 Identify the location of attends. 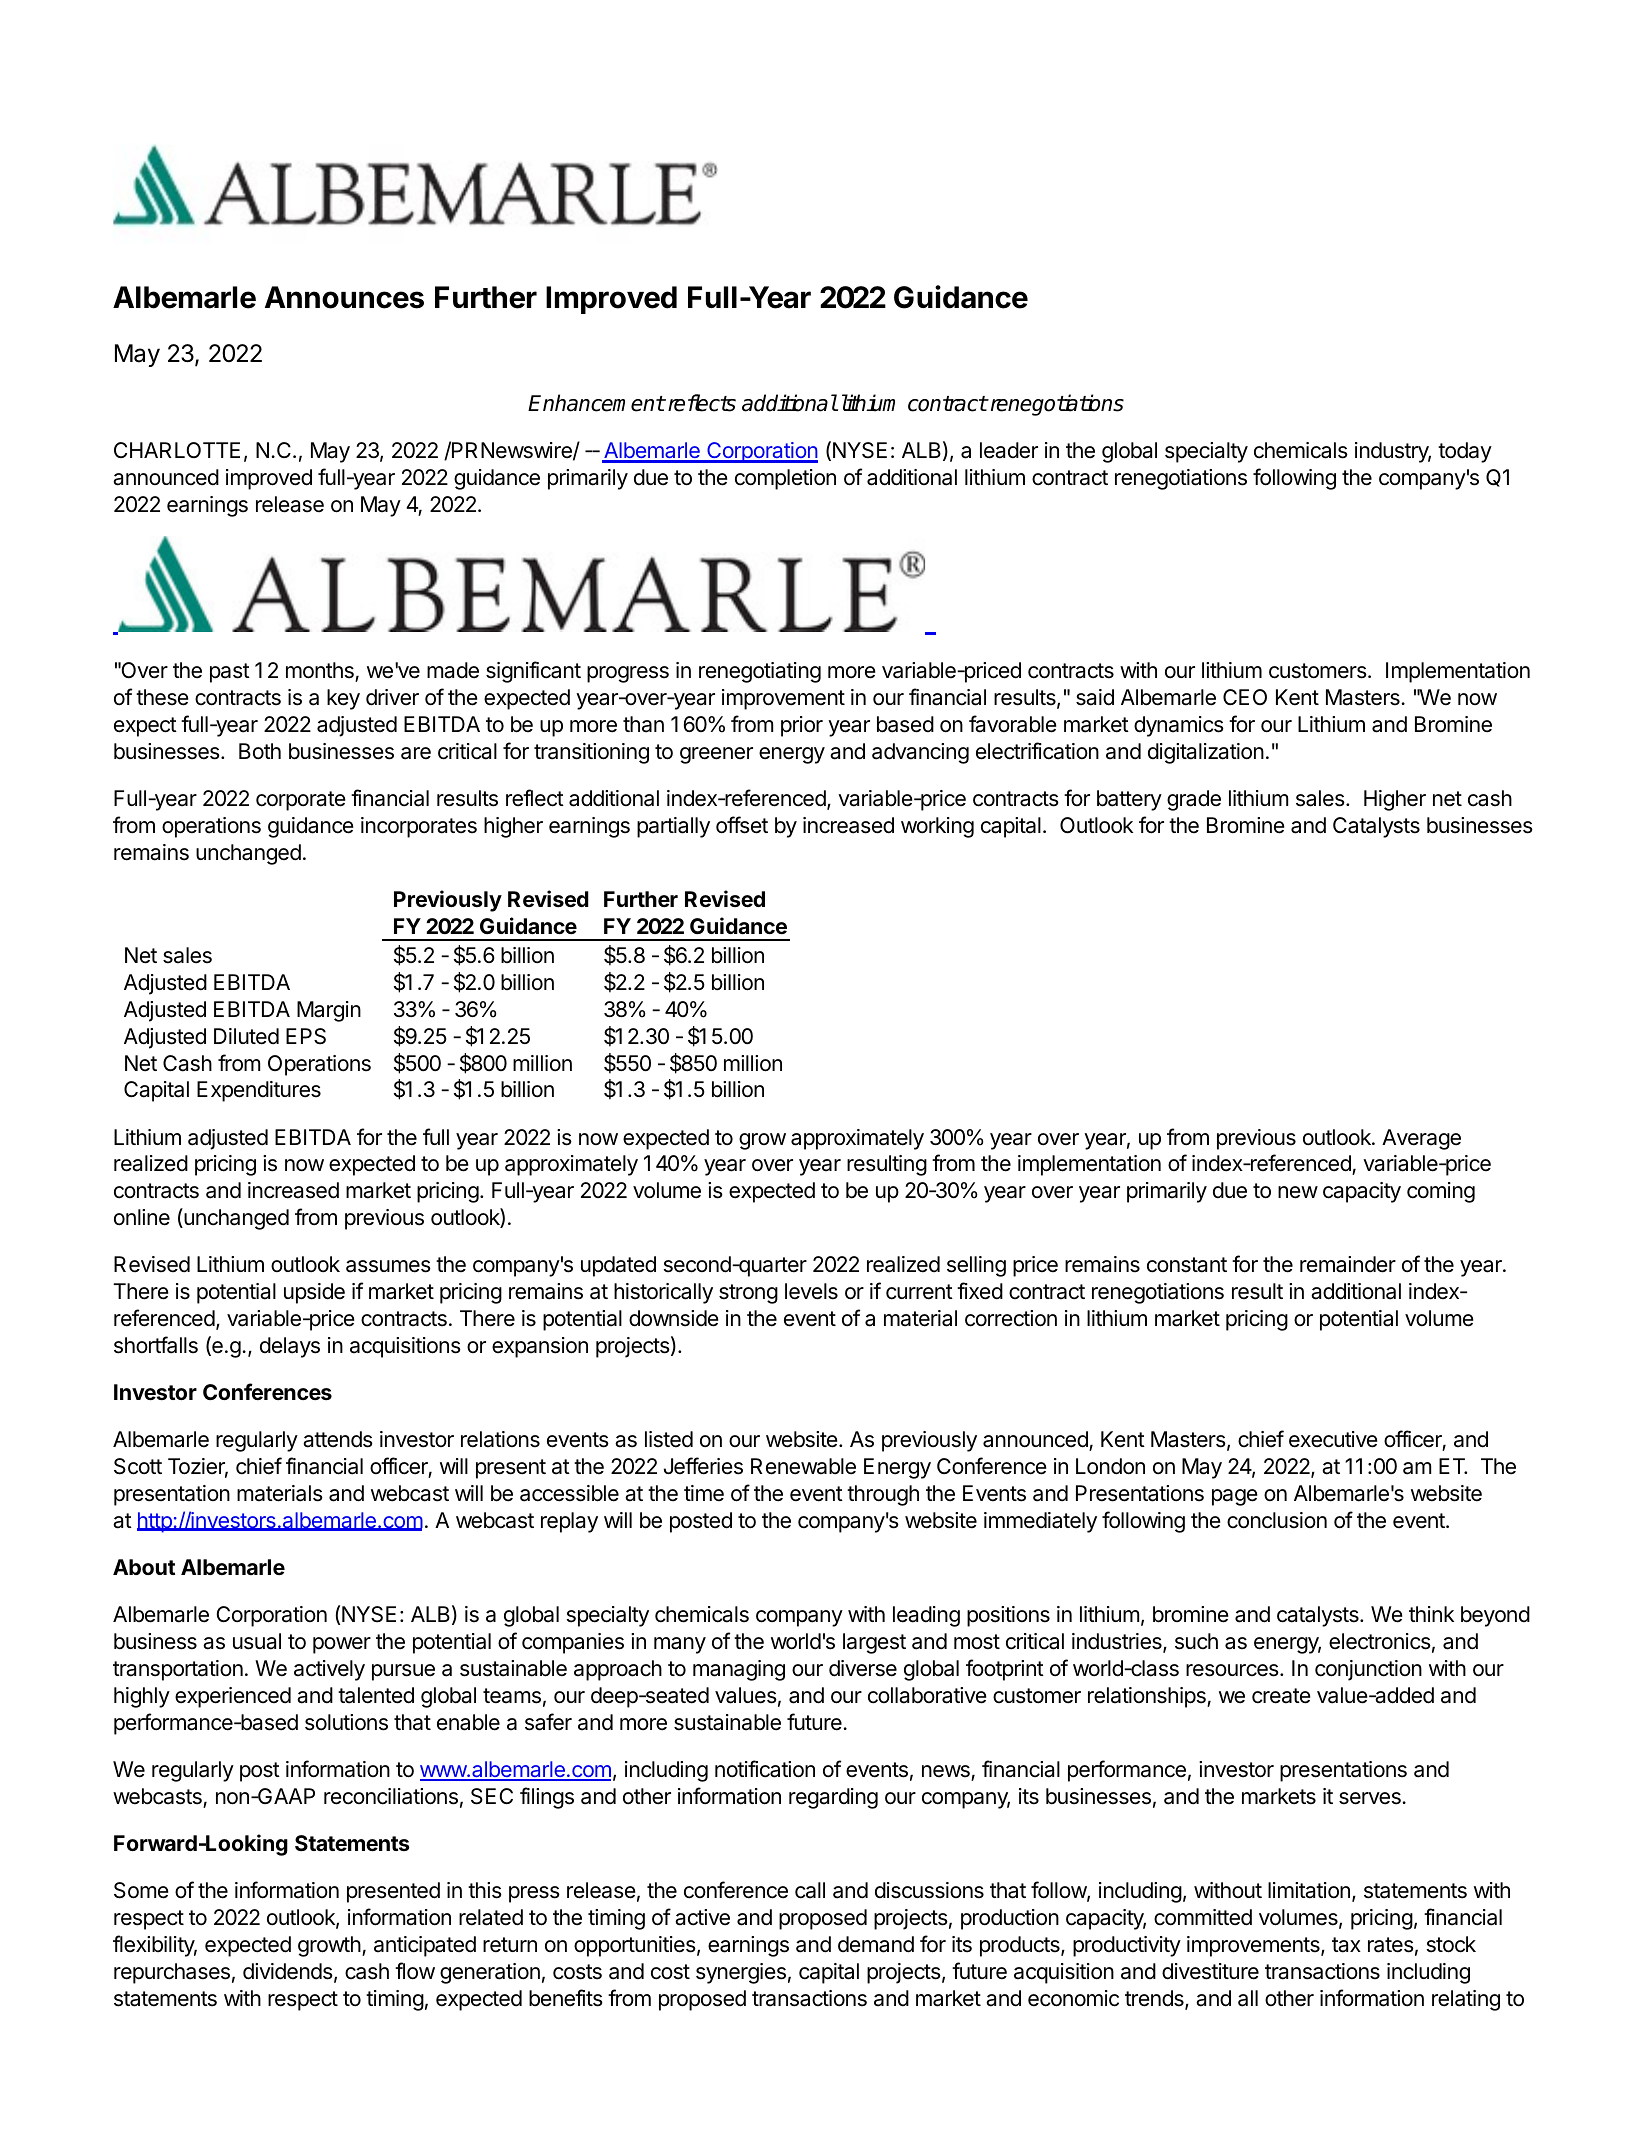
(338, 1439).
